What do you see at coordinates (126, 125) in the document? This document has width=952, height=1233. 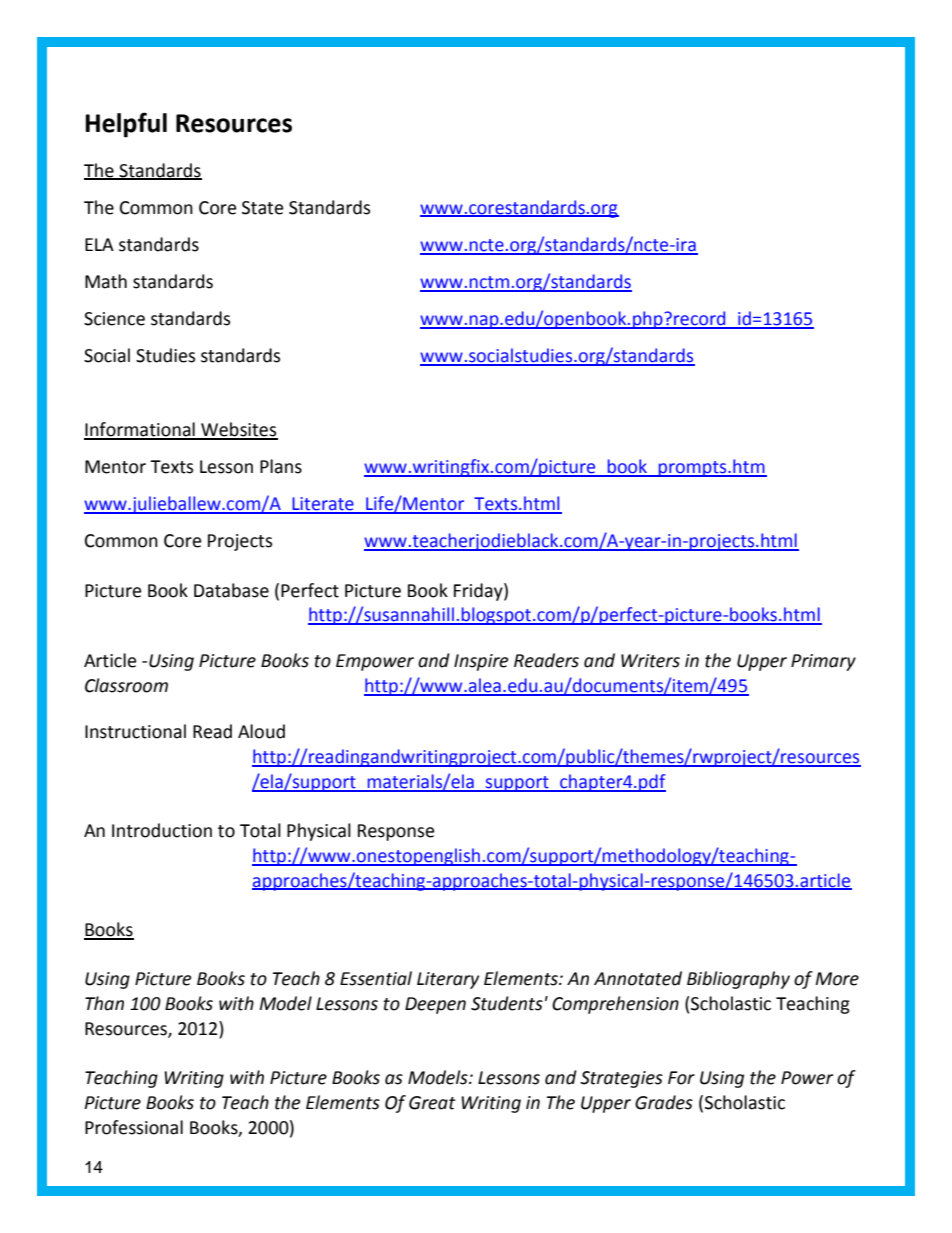 I see `Helpful` at bounding box center [126, 125].
